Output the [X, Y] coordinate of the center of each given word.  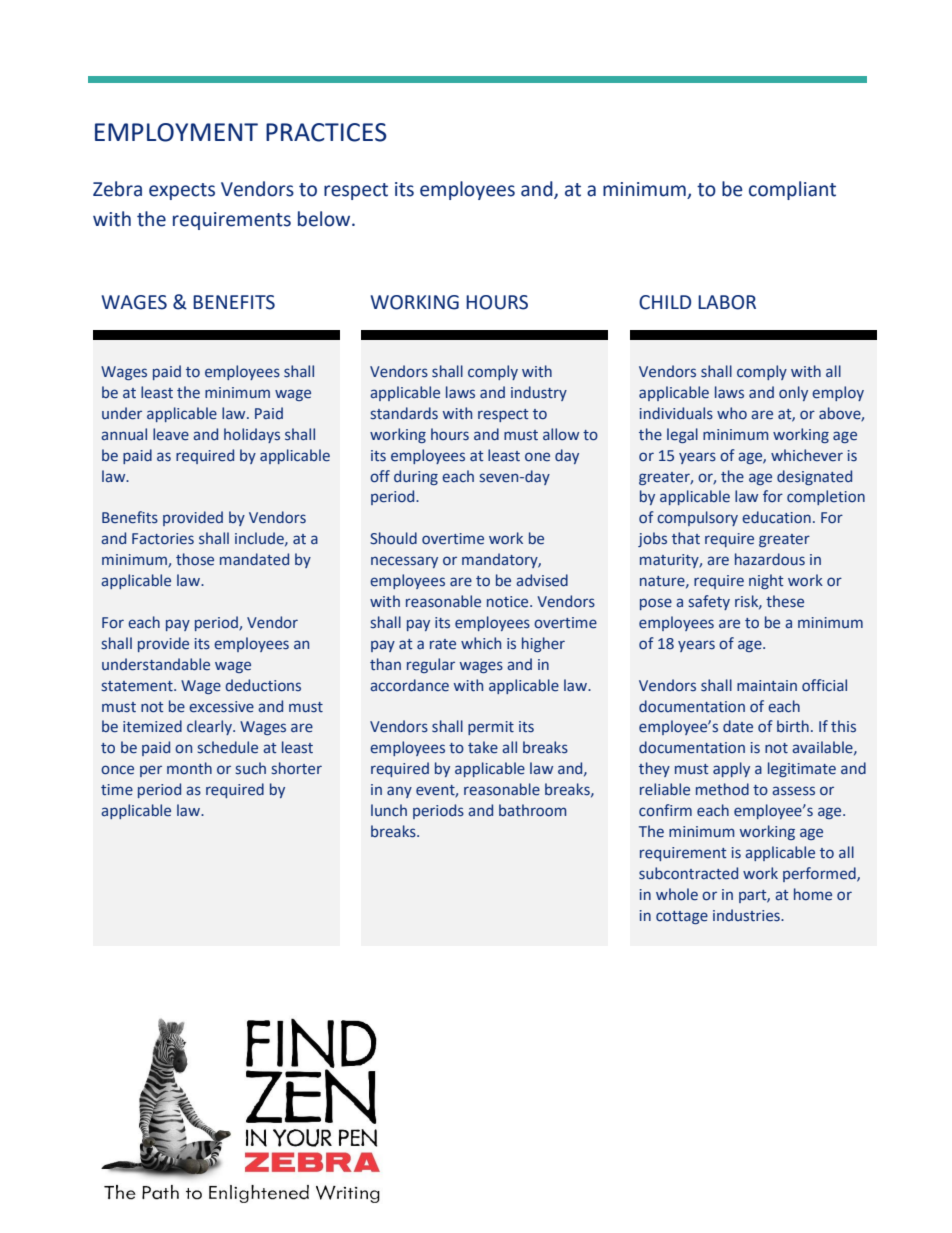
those [195, 559]
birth [793, 726]
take [483, 747]
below [325, 219]
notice [509, 602]
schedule [228, 747]
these [785, 601]
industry [539, 393]
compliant [792, 190]
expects [182, 191]
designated [814, 477]
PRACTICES [326, 132]
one [537, 457]
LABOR [727, 302]
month [189, 768]
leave [171, 434]
